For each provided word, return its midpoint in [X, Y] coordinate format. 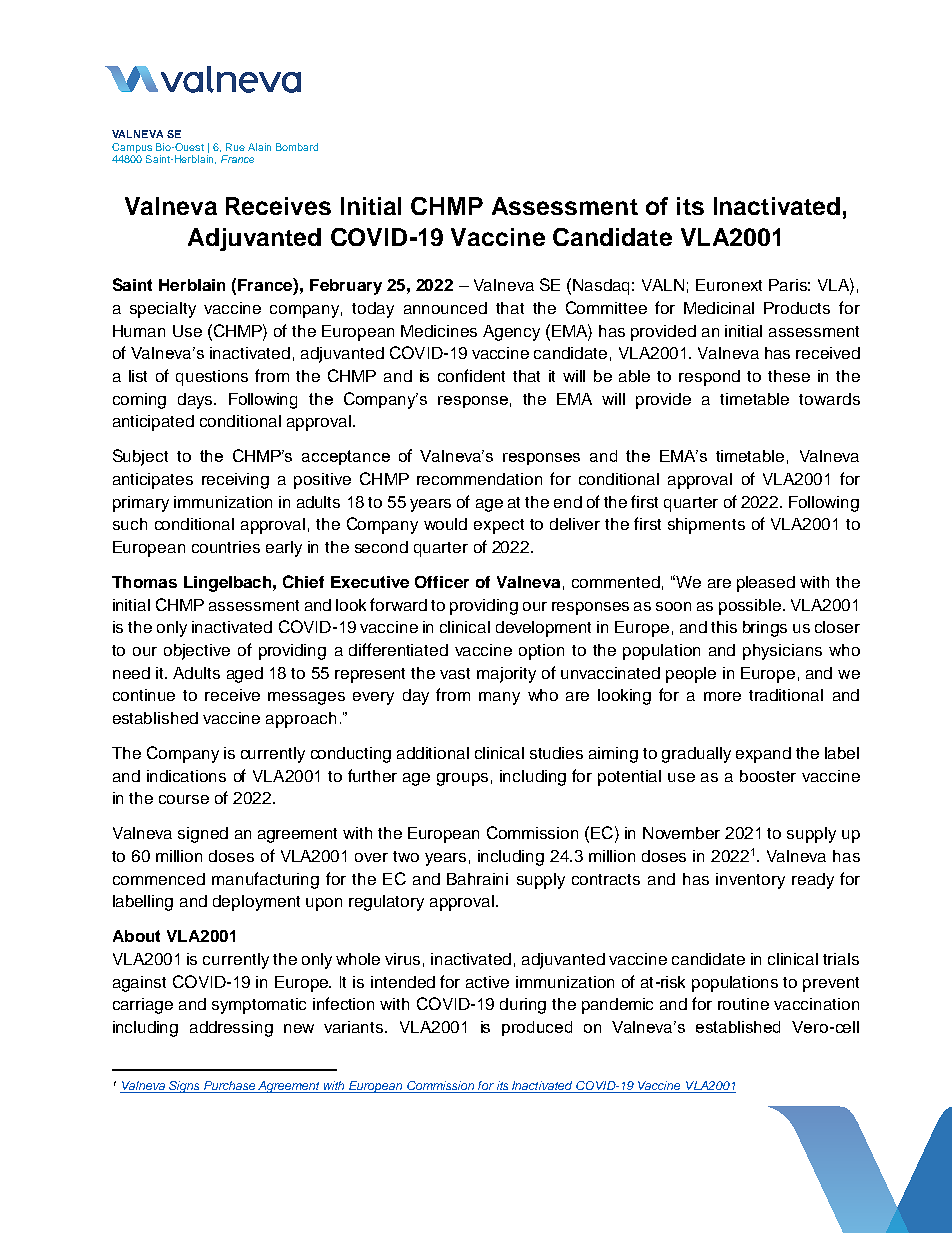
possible [750, 607]
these [789, 376]
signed [203, 835]
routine [743, 1004]
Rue [235, 147]
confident [471, 375]
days [196, 401]
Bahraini [477, 879]
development [543, 629]
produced [537, 1028]
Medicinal [719, 308]
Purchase [230, 1087]
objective [197, 652]
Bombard [297, 147]
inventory [750, 881]
